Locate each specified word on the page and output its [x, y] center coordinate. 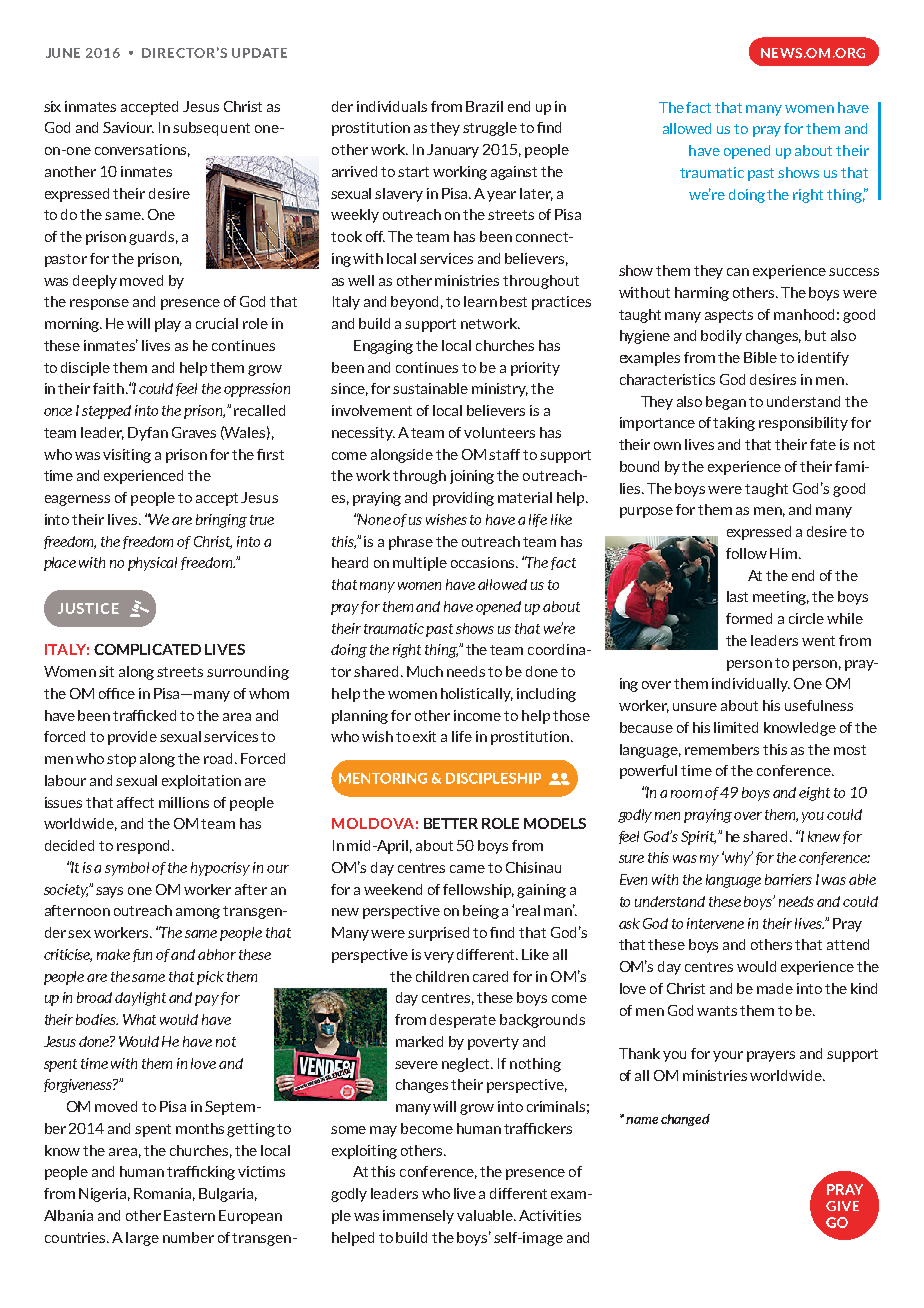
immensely [418, 1217]
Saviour [128, 127]
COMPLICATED [147, 649]
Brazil [484, 106]
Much [425, 671]
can [738, 272]
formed [749, 618]
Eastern [189, 1215]
